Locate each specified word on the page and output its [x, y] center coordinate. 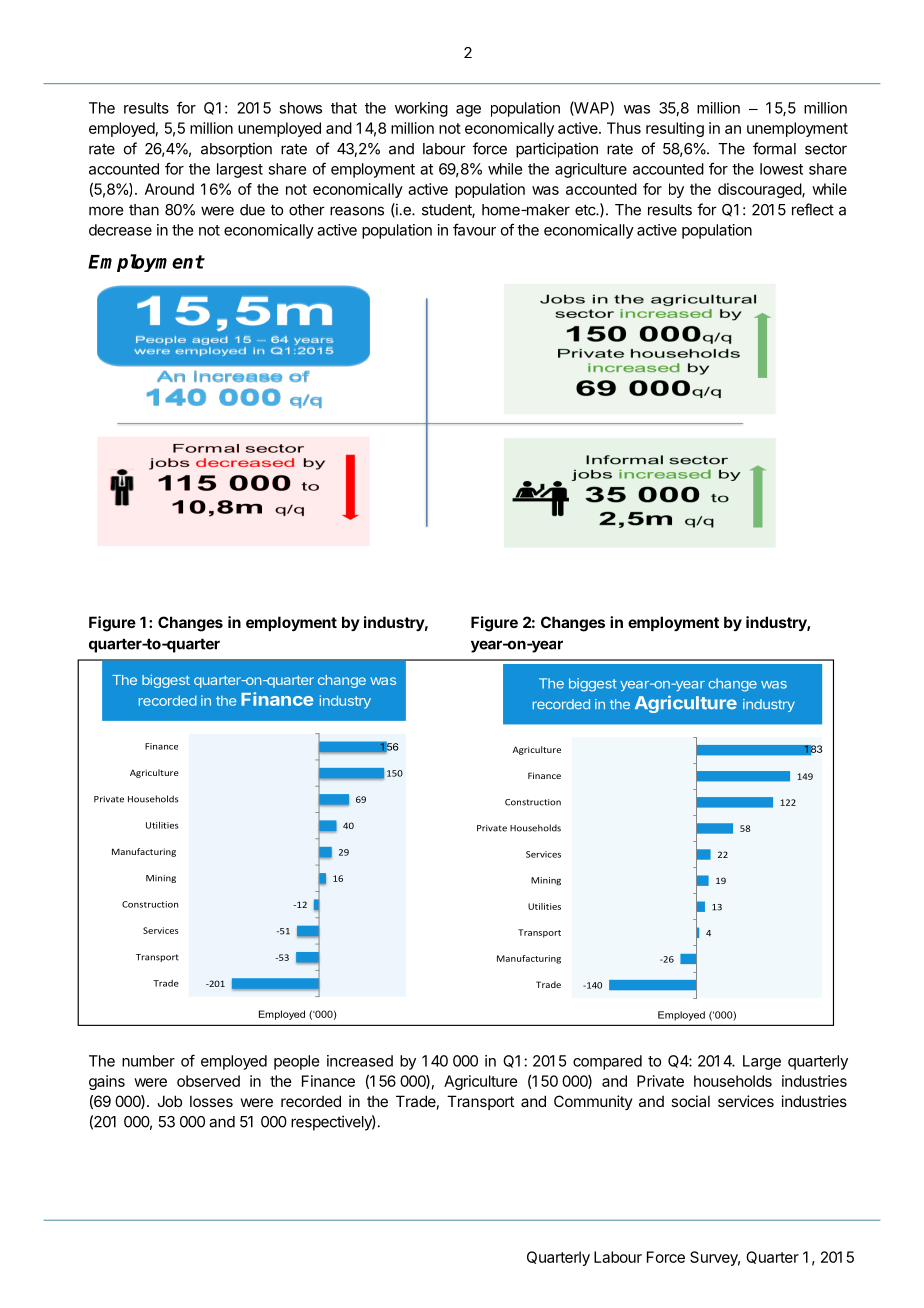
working [421, 109]
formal [774, 148]
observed [208, 1081]
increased [360, 1061]
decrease [120, 230]
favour [474, 229]
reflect [813, 209]
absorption [236, 150]
